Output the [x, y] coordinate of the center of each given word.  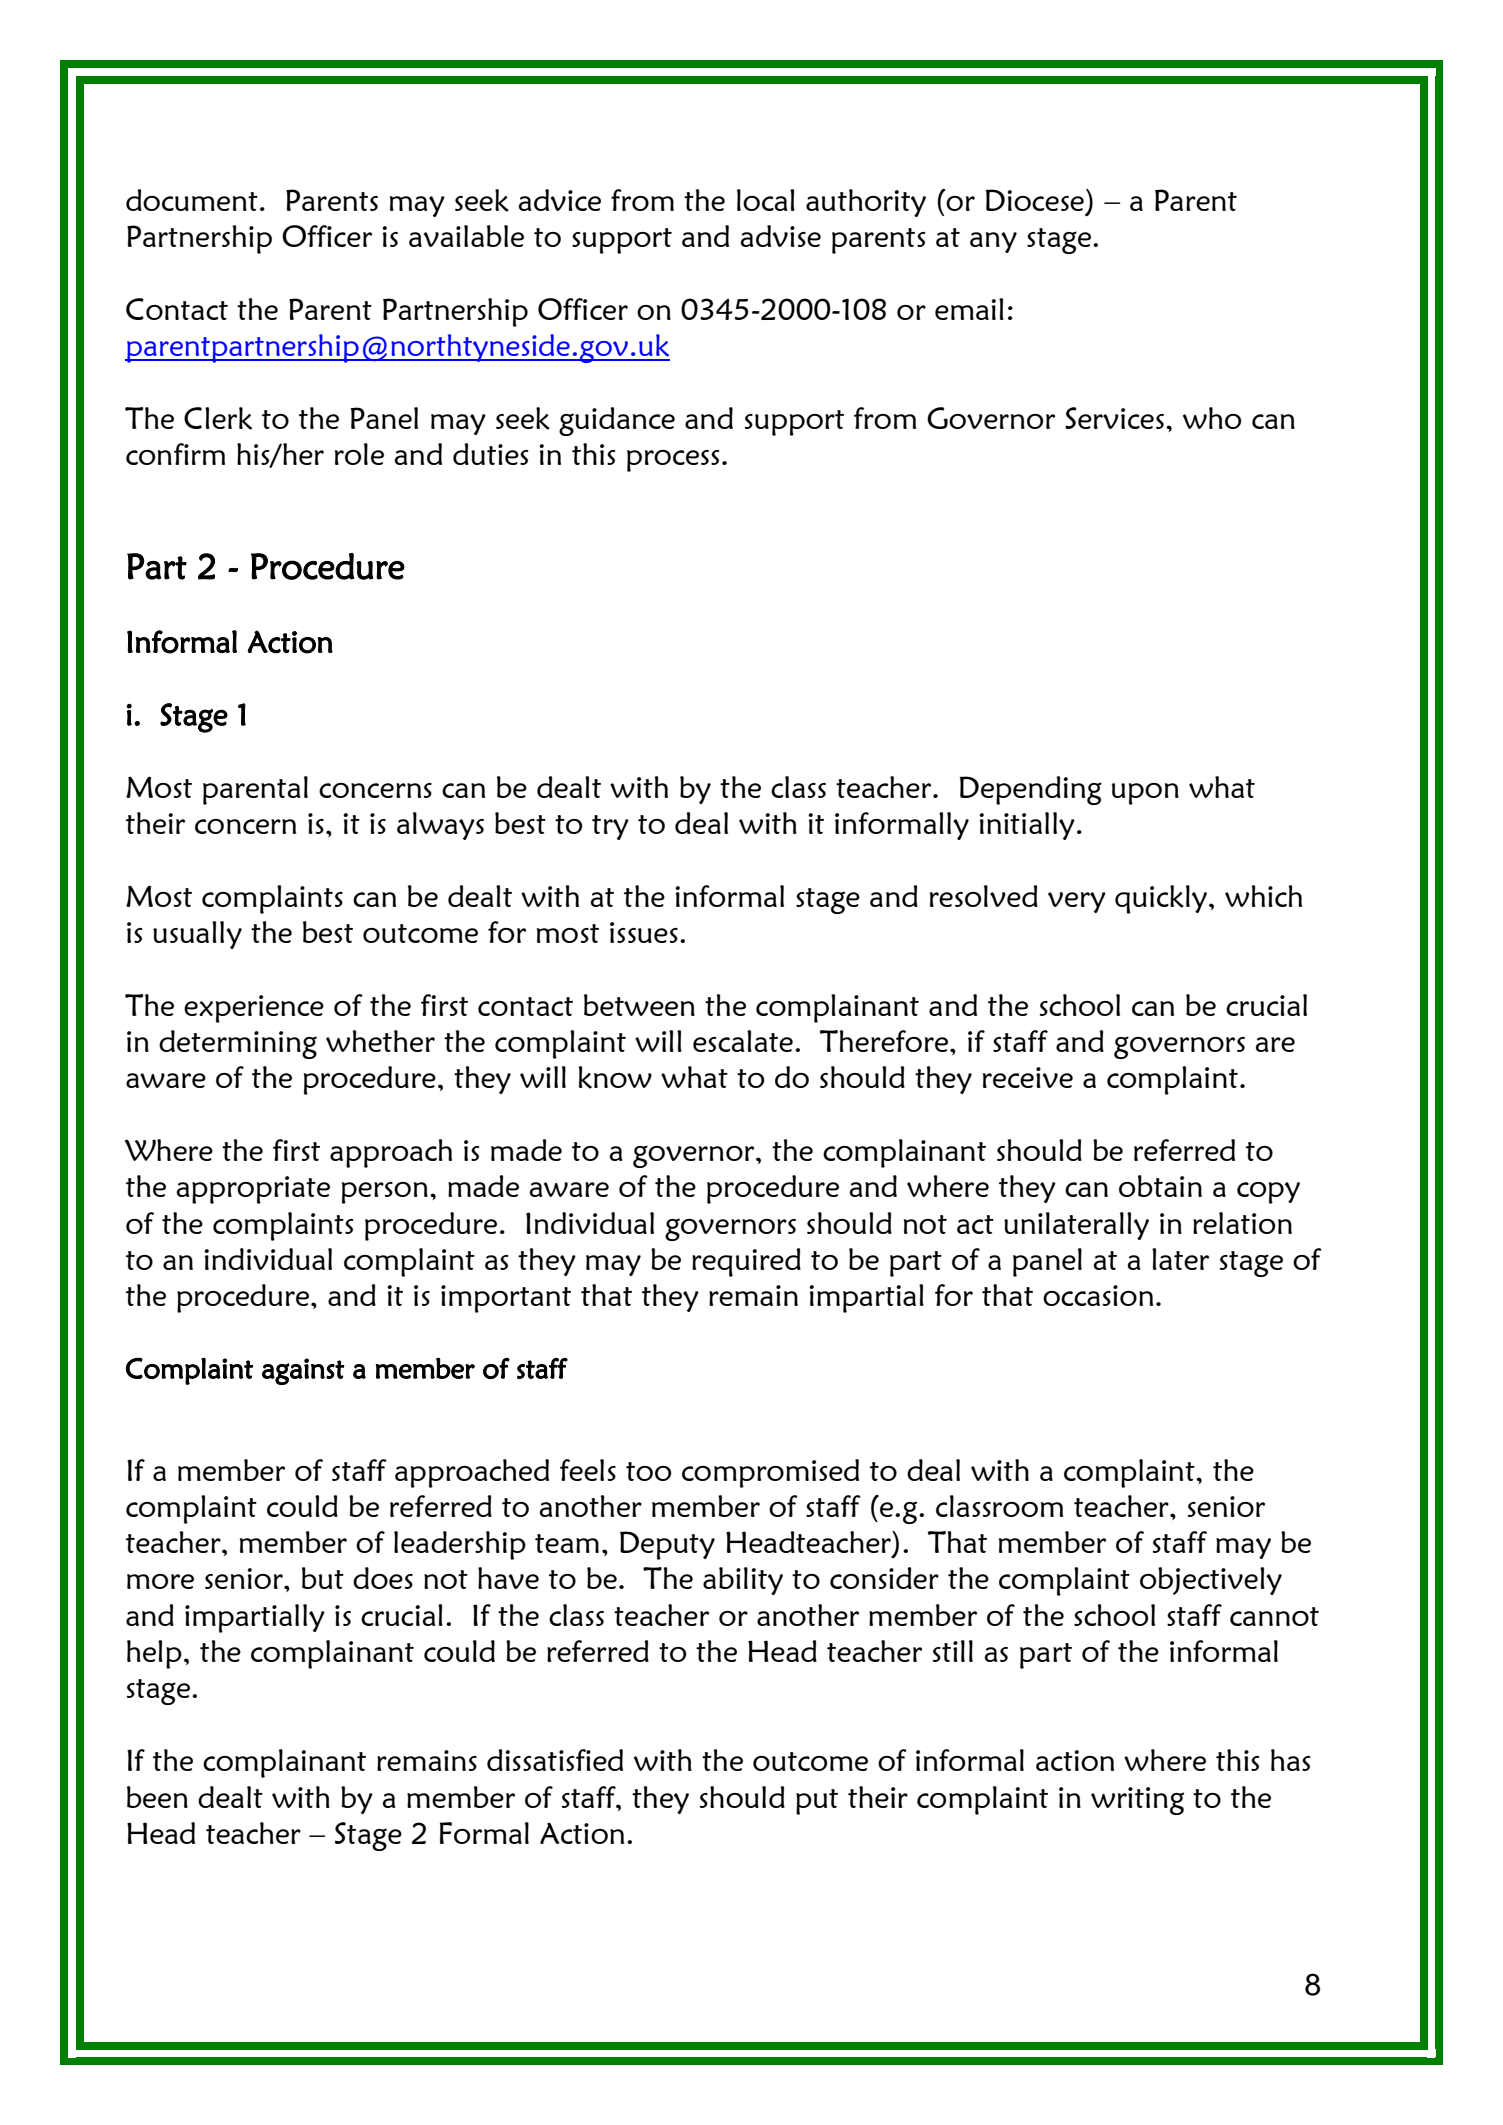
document [192, 200]
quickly [1162, 899]
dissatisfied [555, 1760]
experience [254, 1009]
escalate [743, 1041]
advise [780, 236]
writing [1137, 1801]
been [157, 1797]
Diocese [1035, 200]
